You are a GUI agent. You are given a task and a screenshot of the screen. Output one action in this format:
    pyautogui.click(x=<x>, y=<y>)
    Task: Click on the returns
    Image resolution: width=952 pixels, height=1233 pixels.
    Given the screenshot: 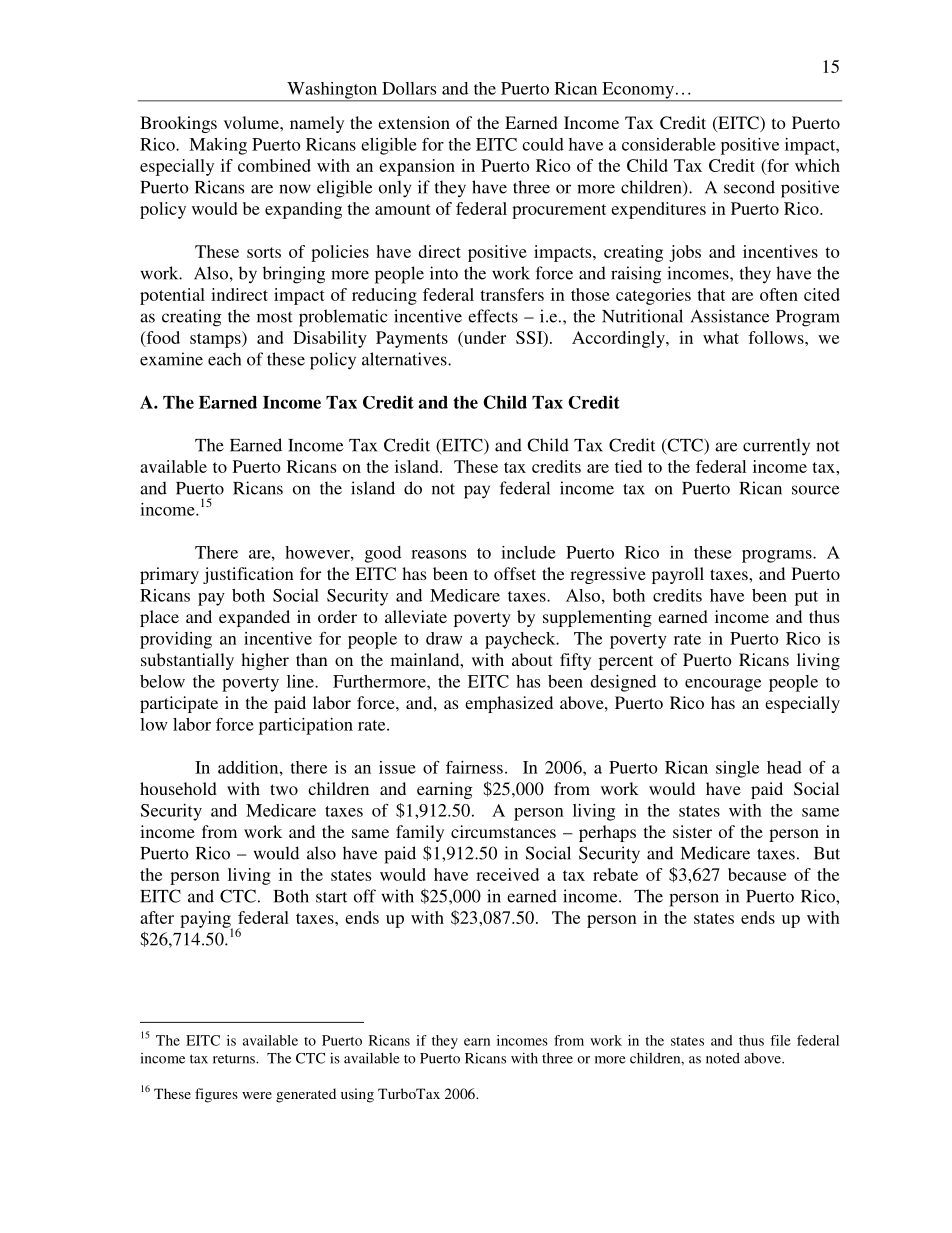 What is the action you would take?
    pyautogui.click(x=235, y=1059)
